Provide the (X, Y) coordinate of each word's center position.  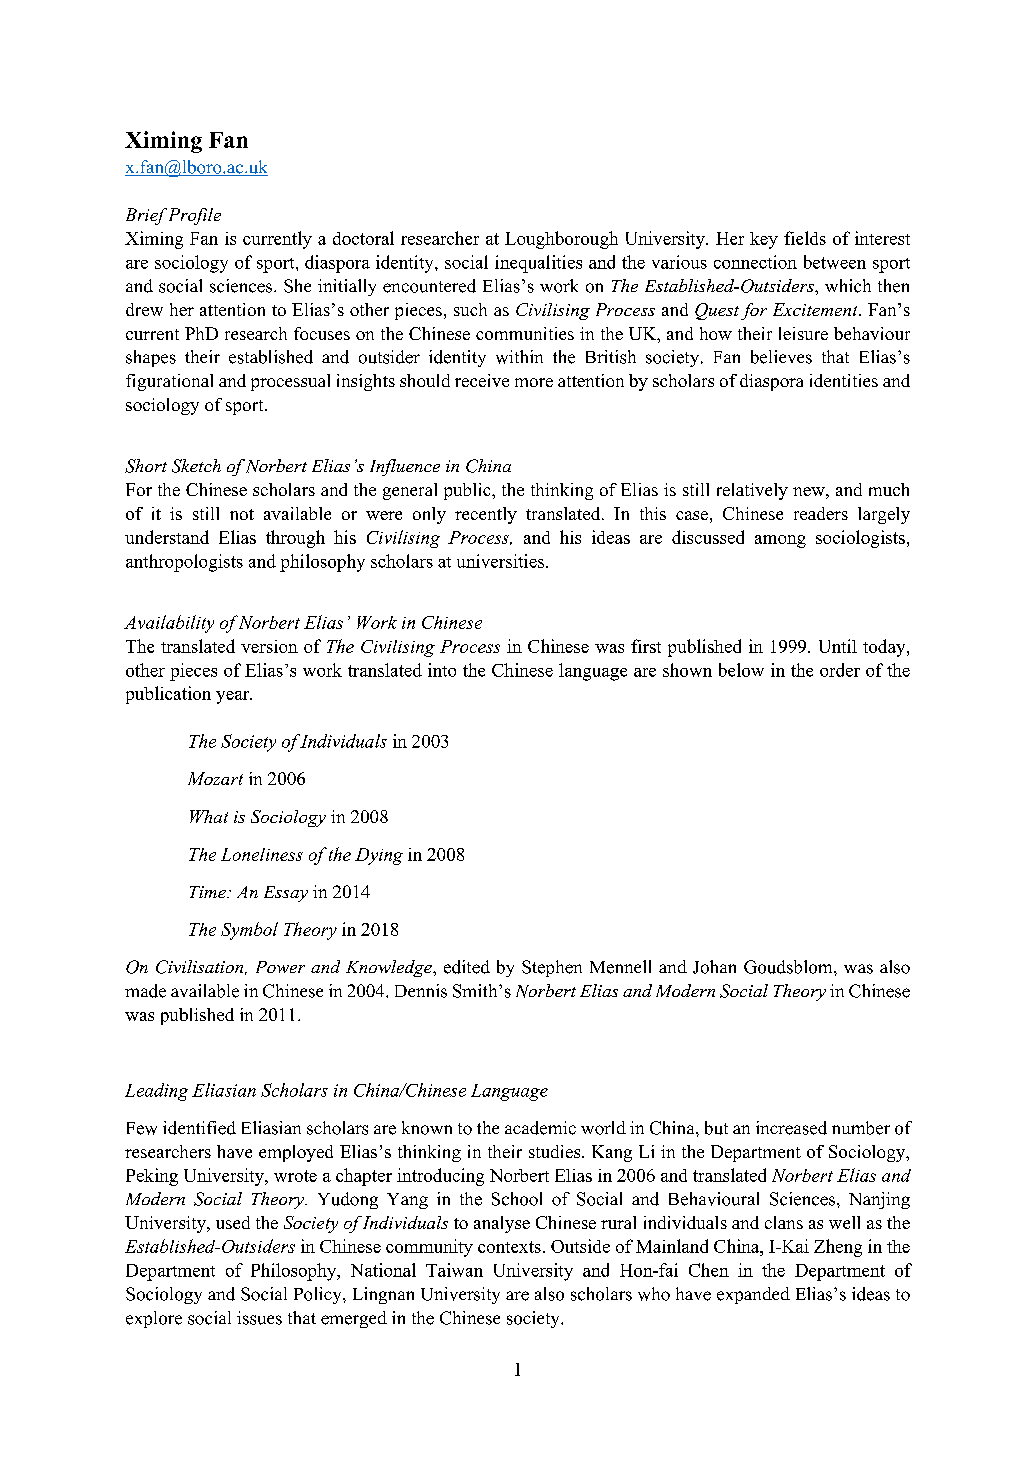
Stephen (552, 968)
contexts (509, 1247)
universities (500, 561)
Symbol (249, 931)
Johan (714, 967)
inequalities (538, 264)
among (780, 541)
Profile (195, 216)
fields (805, 238)
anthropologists (184, 563)
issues (259, 1318)
